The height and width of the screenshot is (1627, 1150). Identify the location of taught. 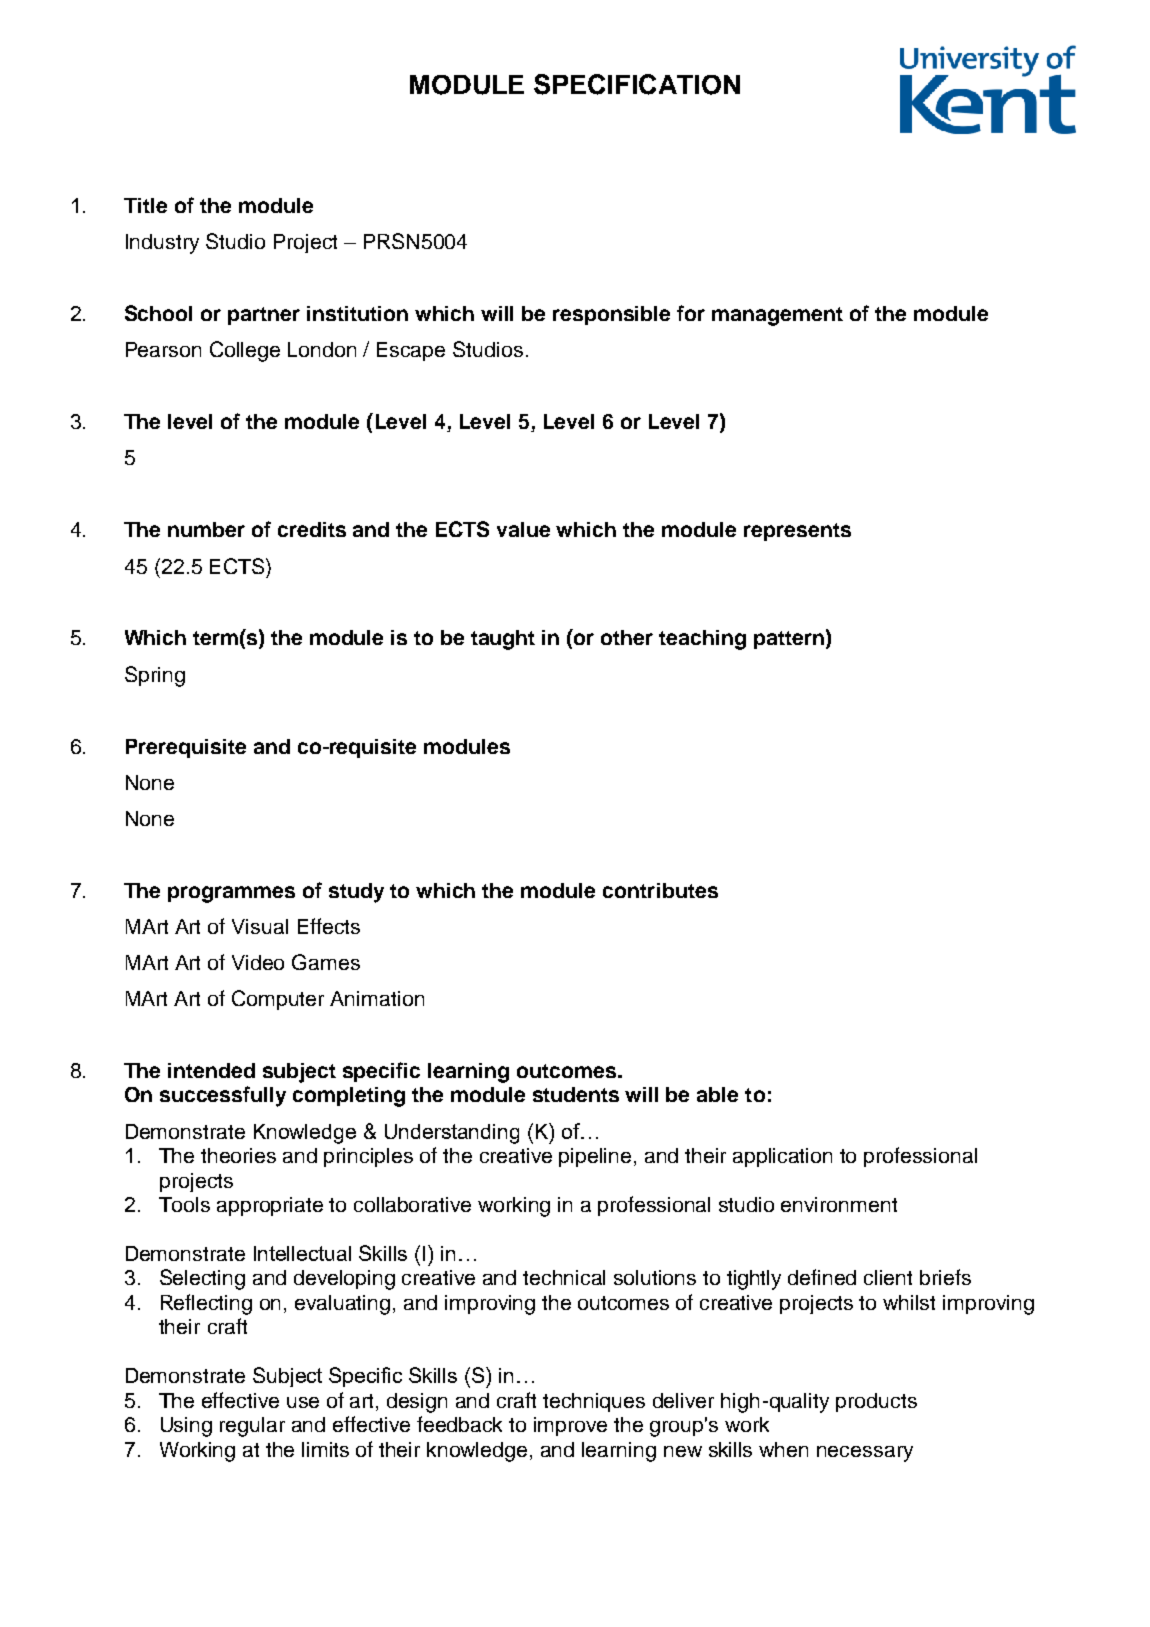
(503, 640).
